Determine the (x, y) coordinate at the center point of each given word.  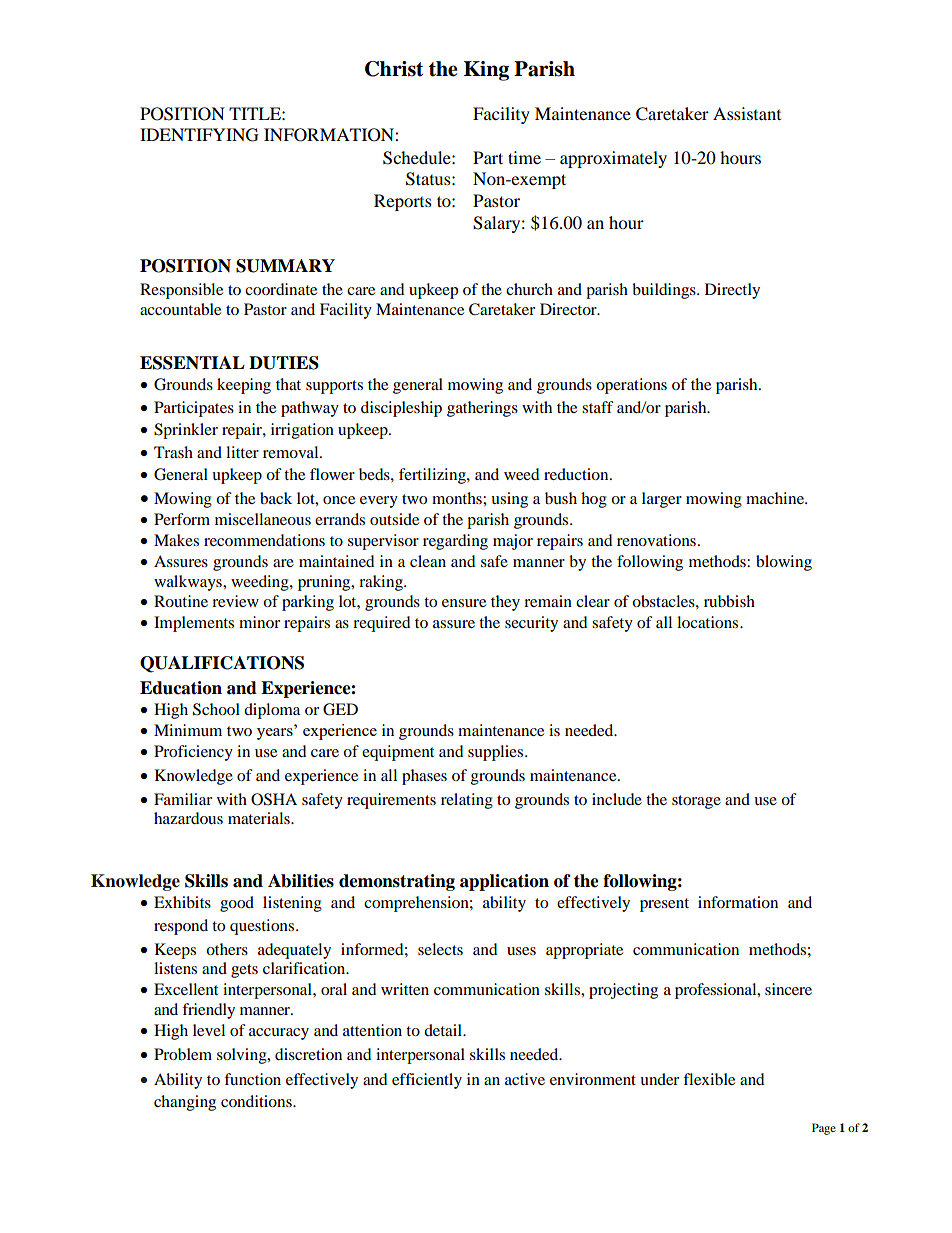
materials (260, 818)
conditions (257, 1101)
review (235, 601)
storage (696, 802)
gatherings (482, 409)
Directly (732, 291)
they (505, 603)
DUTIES (284, 363)
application (504, 882)
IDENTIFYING (199, 135)
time (524, 157)
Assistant (747, 113)
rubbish (729, 601)
